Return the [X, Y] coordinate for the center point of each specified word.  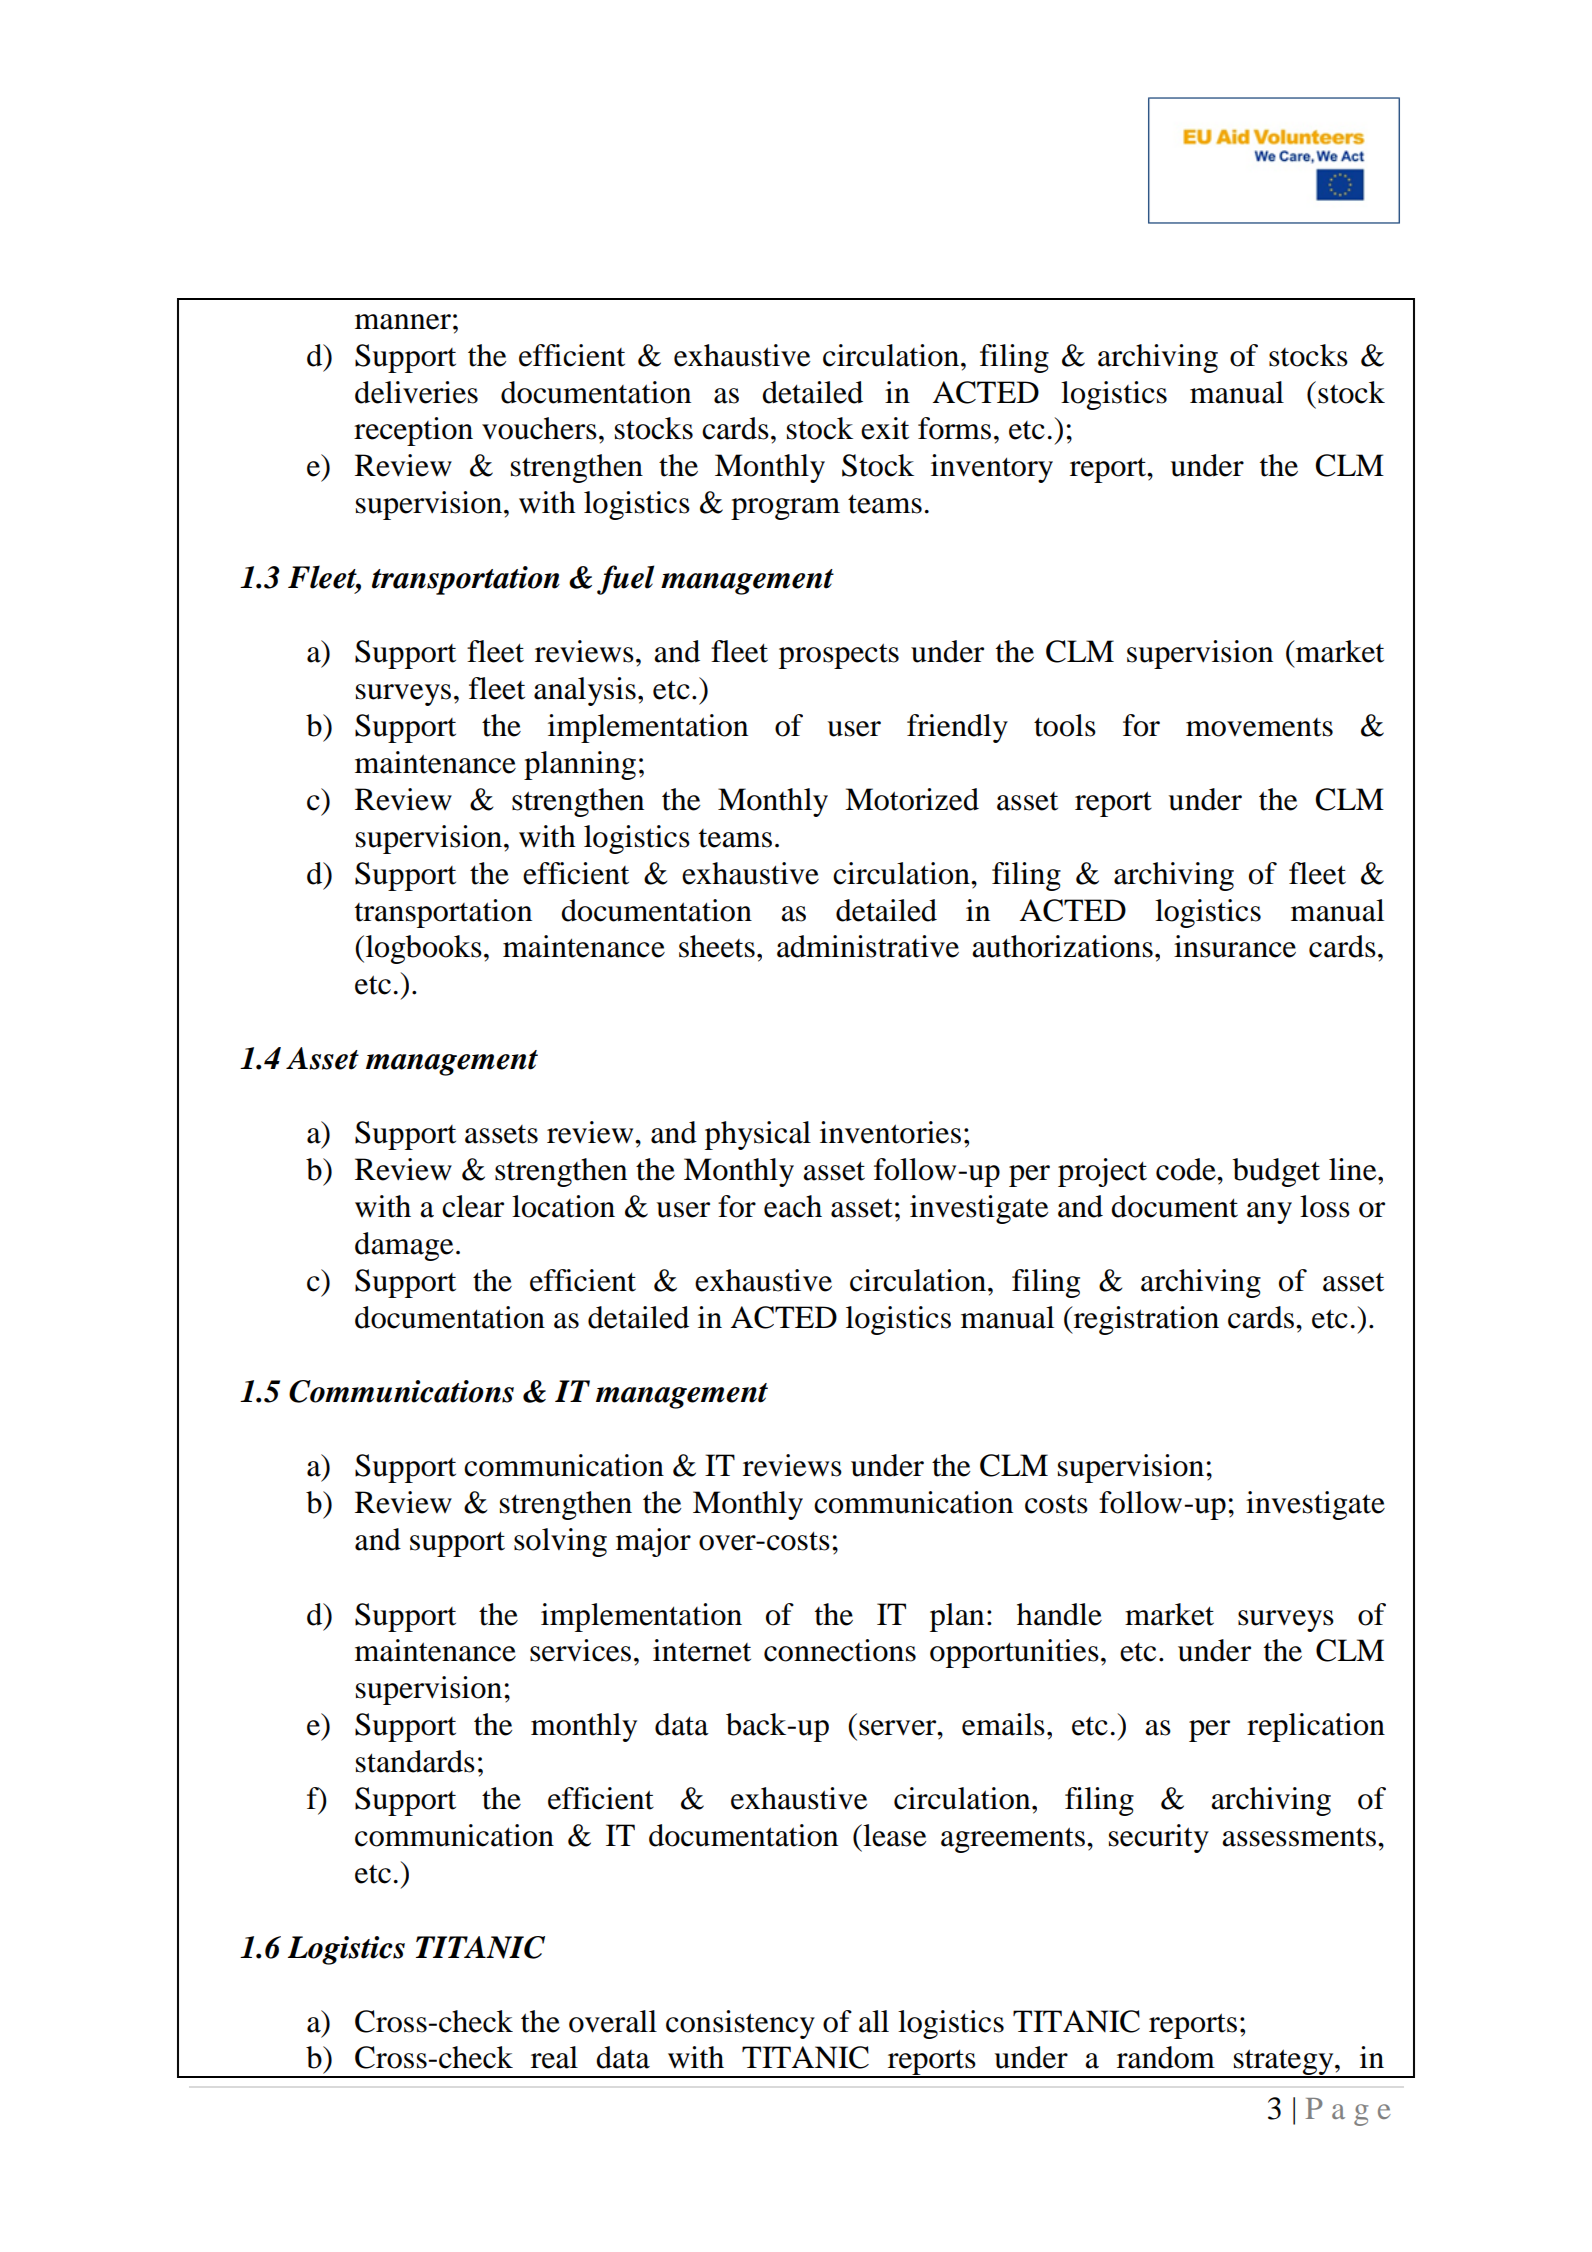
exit [885, 428]
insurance [1235, 946]
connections [840, 1650]
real [554, 2057]
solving [560, 1542]
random [1166, 2057]
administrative [868, 946]
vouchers [539, 428]
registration [1145, 1320]
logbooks [422, 949]
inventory [992, 468]
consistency [740, 2024]
